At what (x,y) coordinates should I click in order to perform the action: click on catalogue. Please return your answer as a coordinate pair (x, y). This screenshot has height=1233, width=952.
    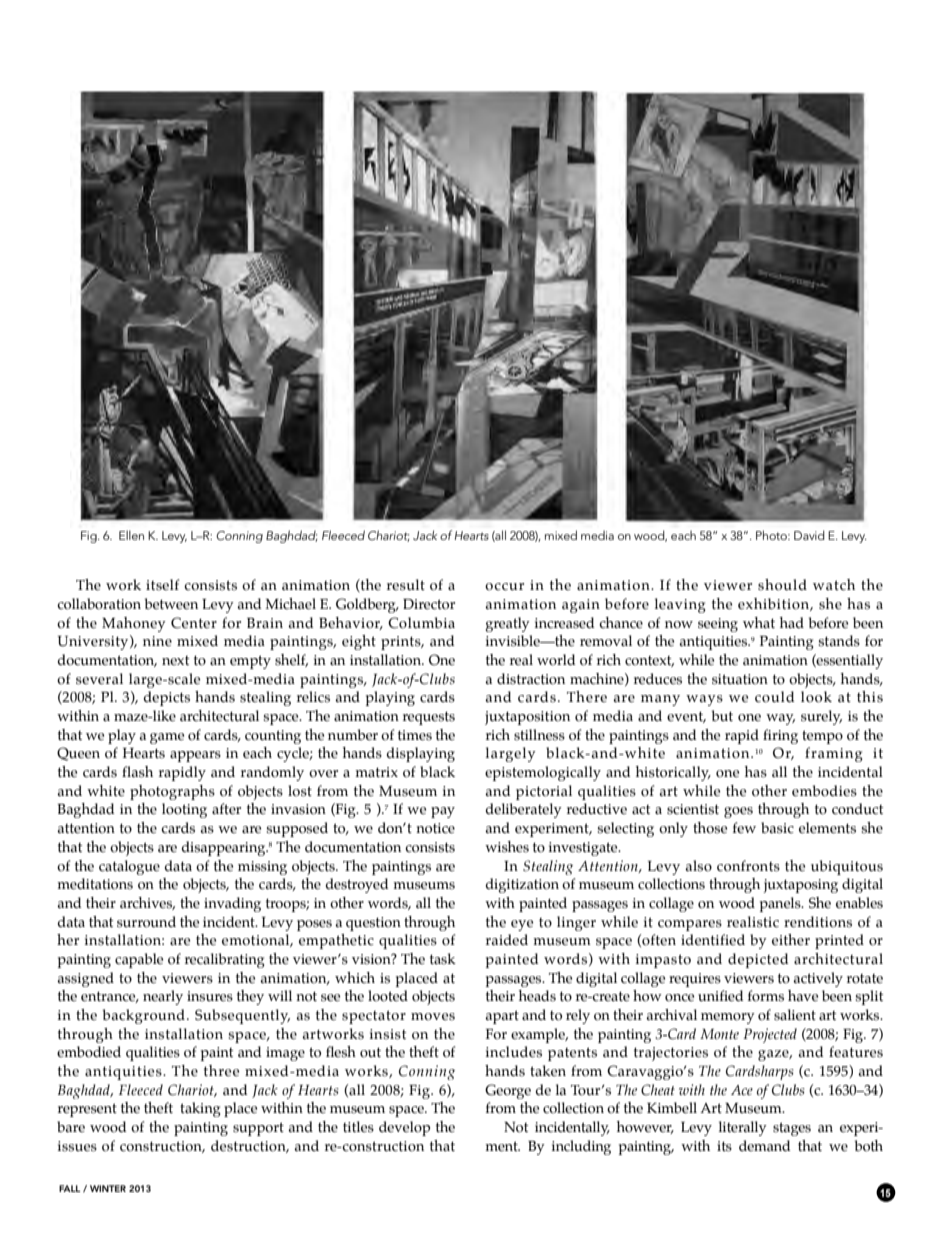
    Looking at the image, I should click on (129, 867).
